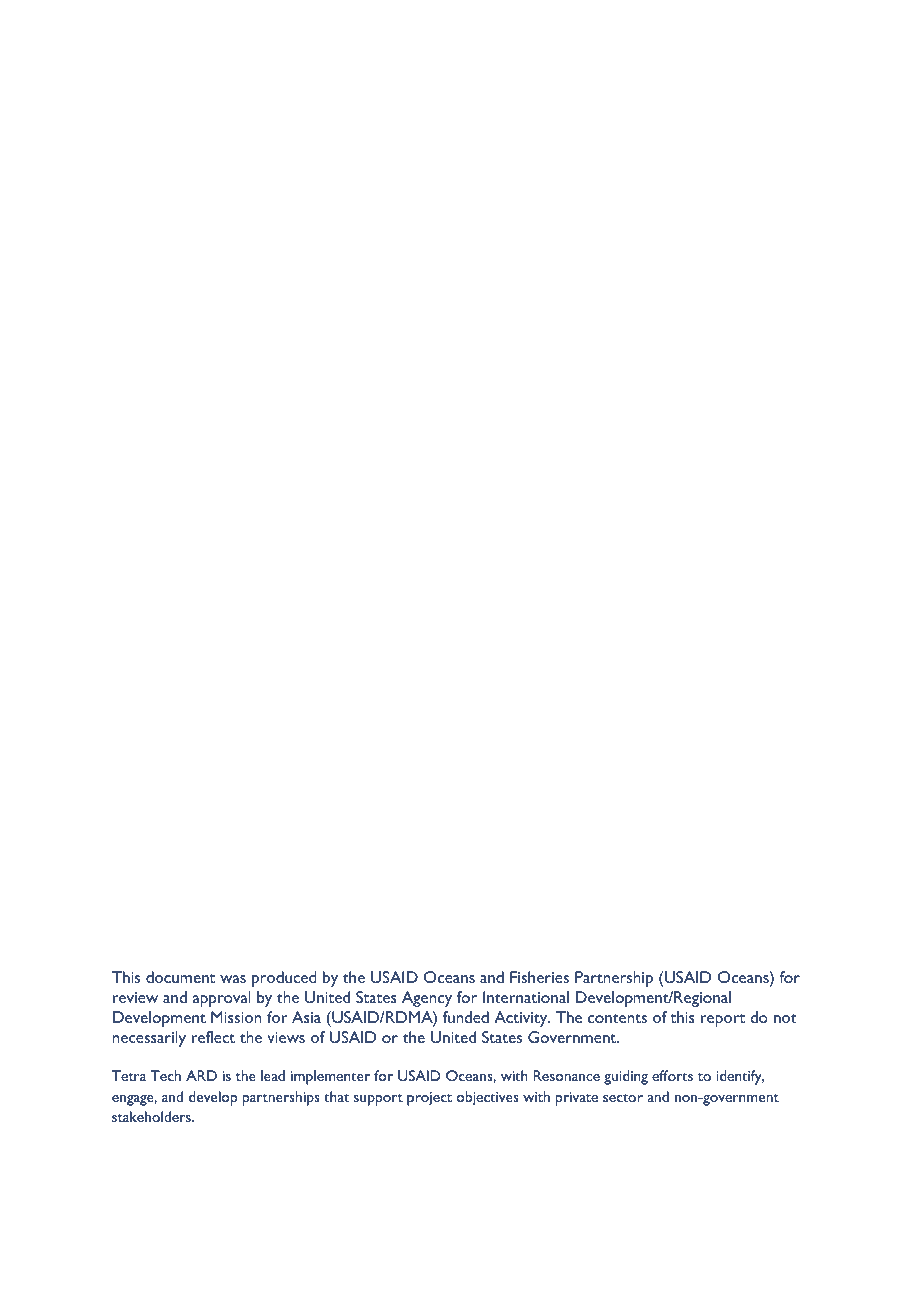  I want to click on was, so click(233, 979).
